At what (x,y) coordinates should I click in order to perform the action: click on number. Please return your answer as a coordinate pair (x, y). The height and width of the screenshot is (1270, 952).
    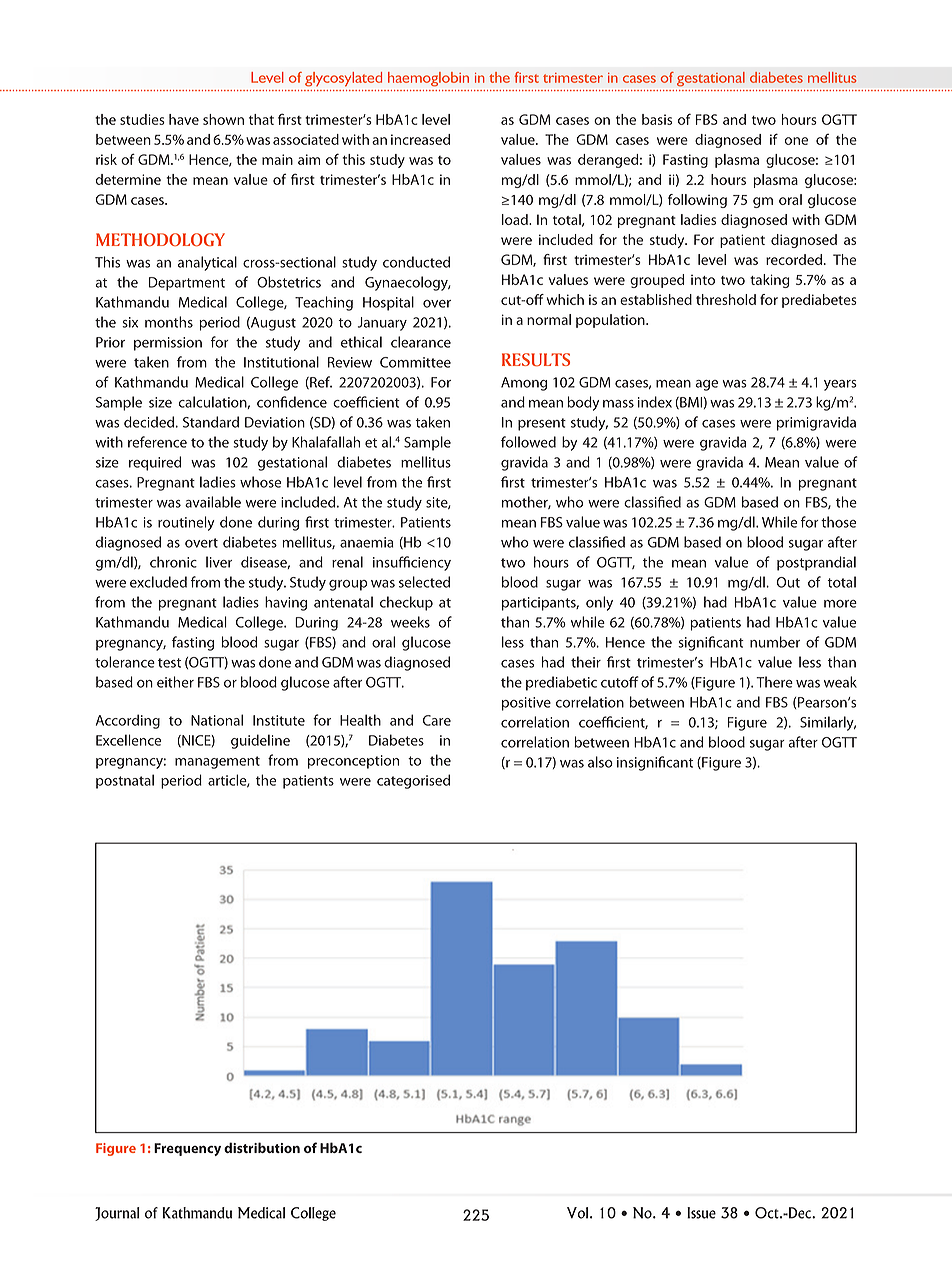
    Looking at the image, I should click on (775, 642).
